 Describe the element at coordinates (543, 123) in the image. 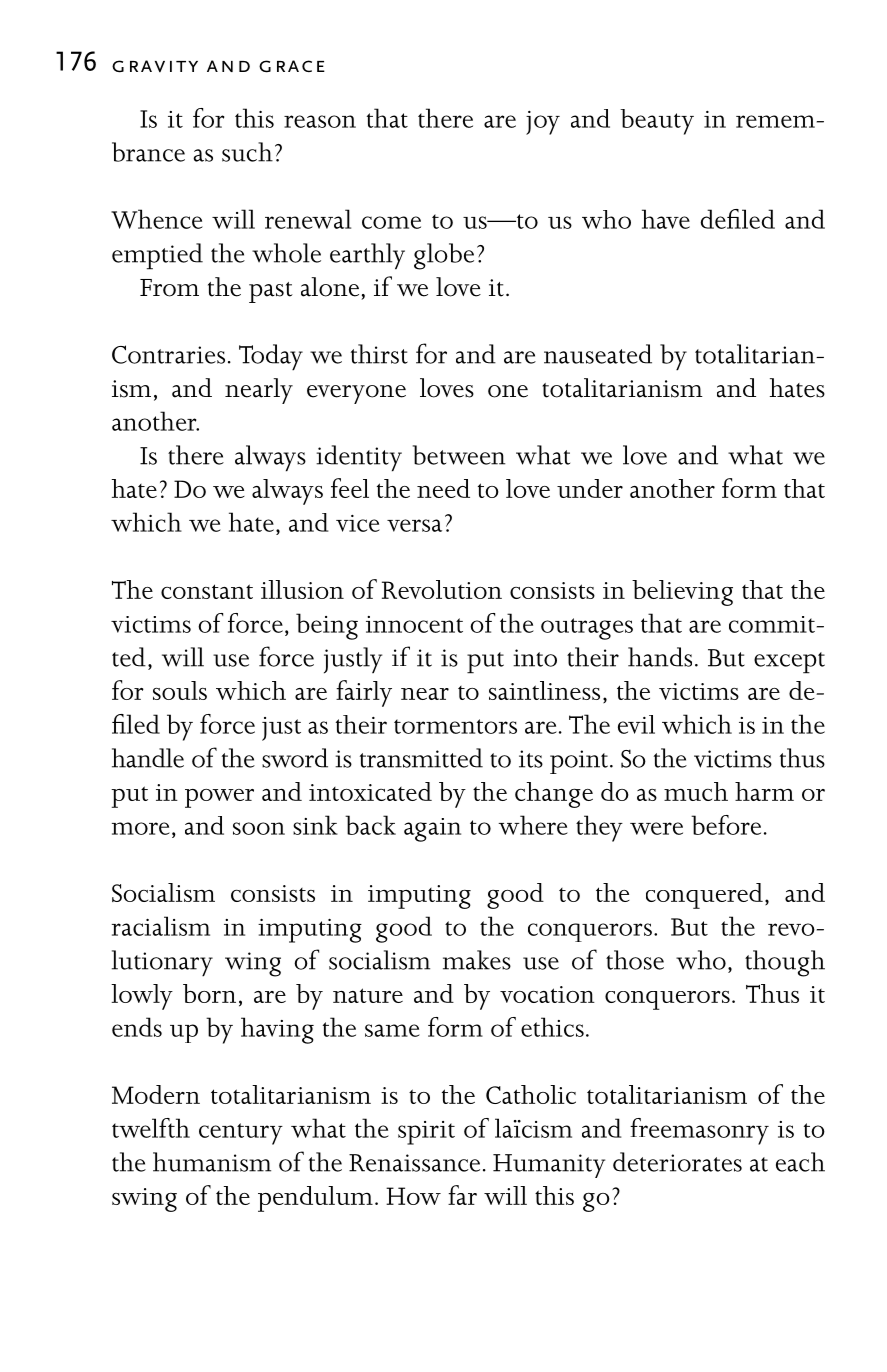

I see `joy` at that location.
